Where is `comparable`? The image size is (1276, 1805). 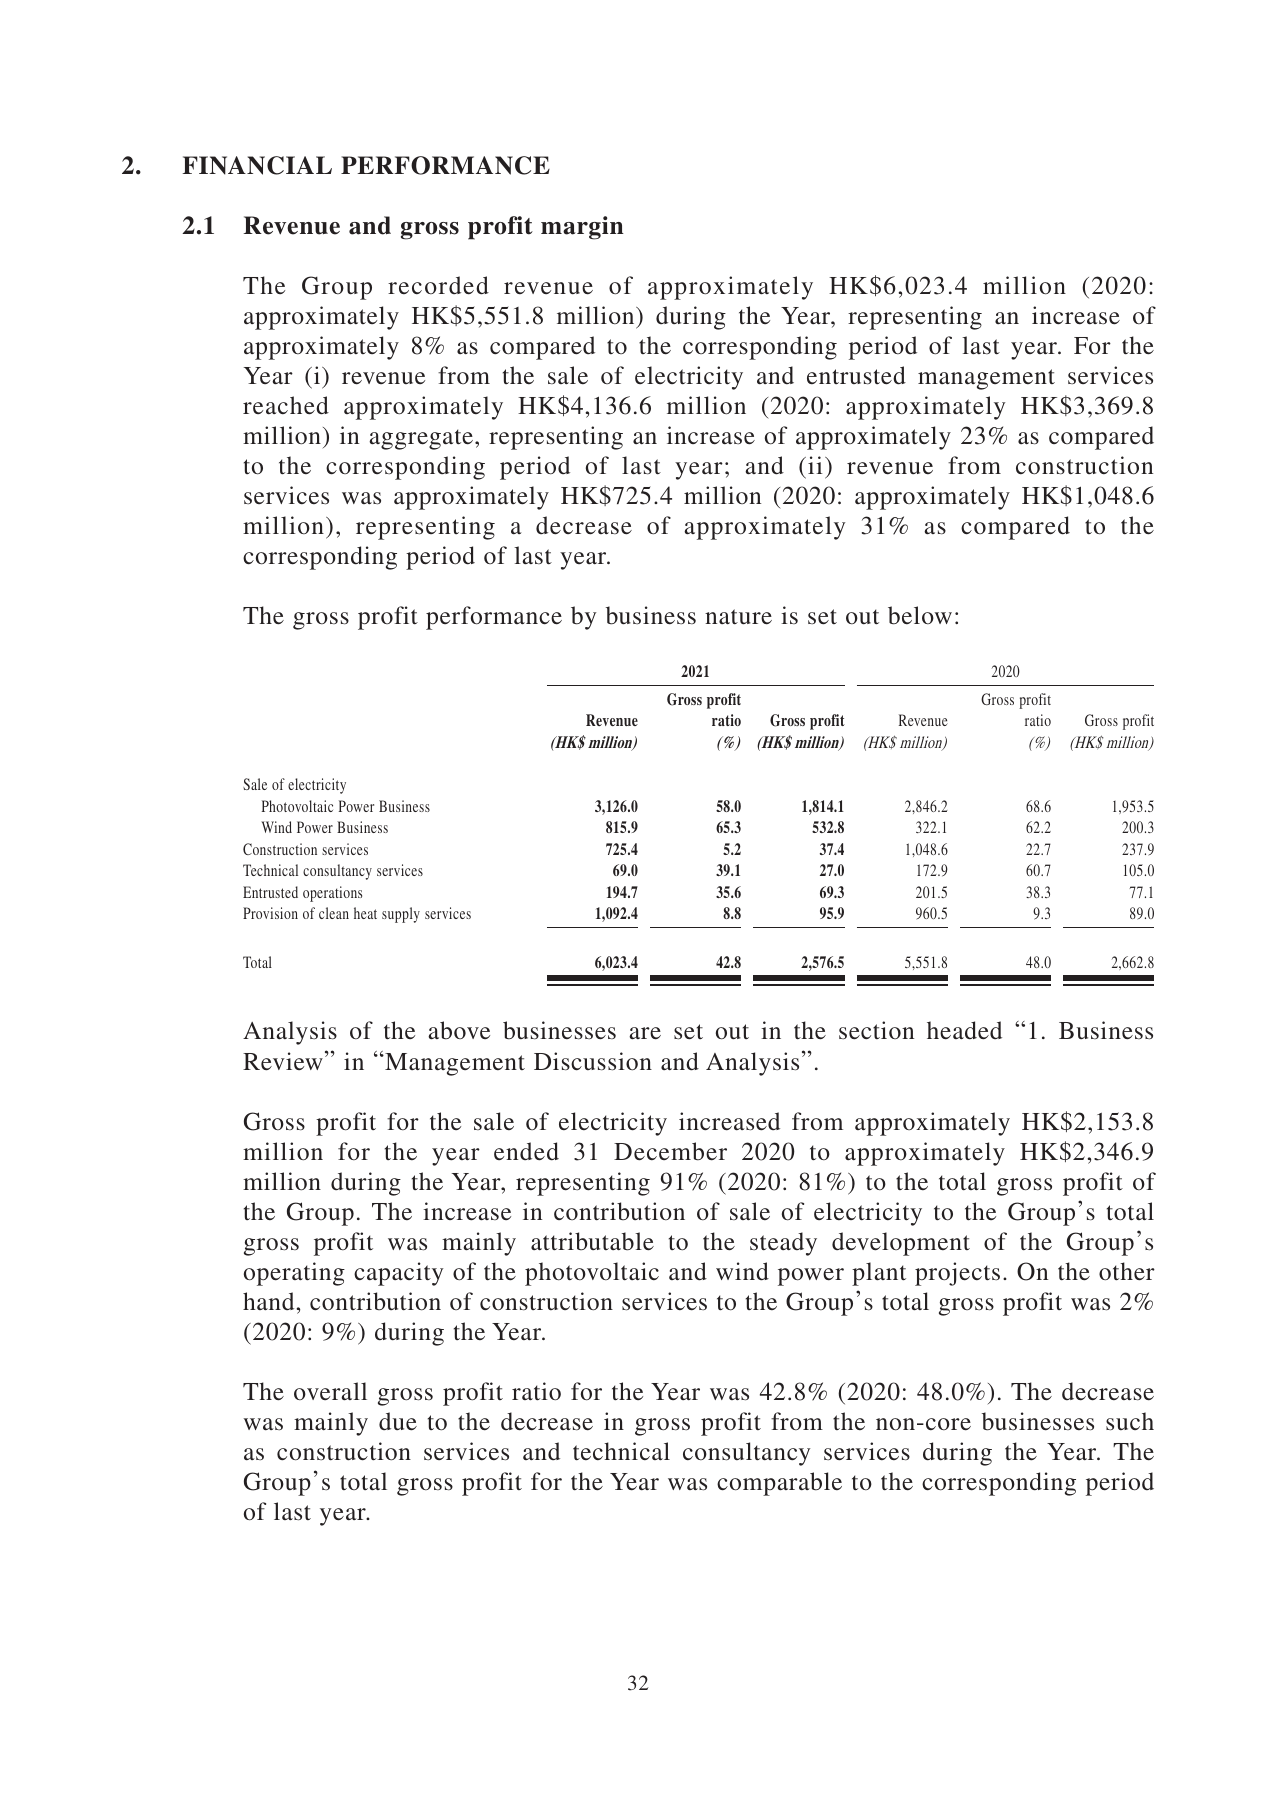 comparable is located at coordinates (779, 1484).
